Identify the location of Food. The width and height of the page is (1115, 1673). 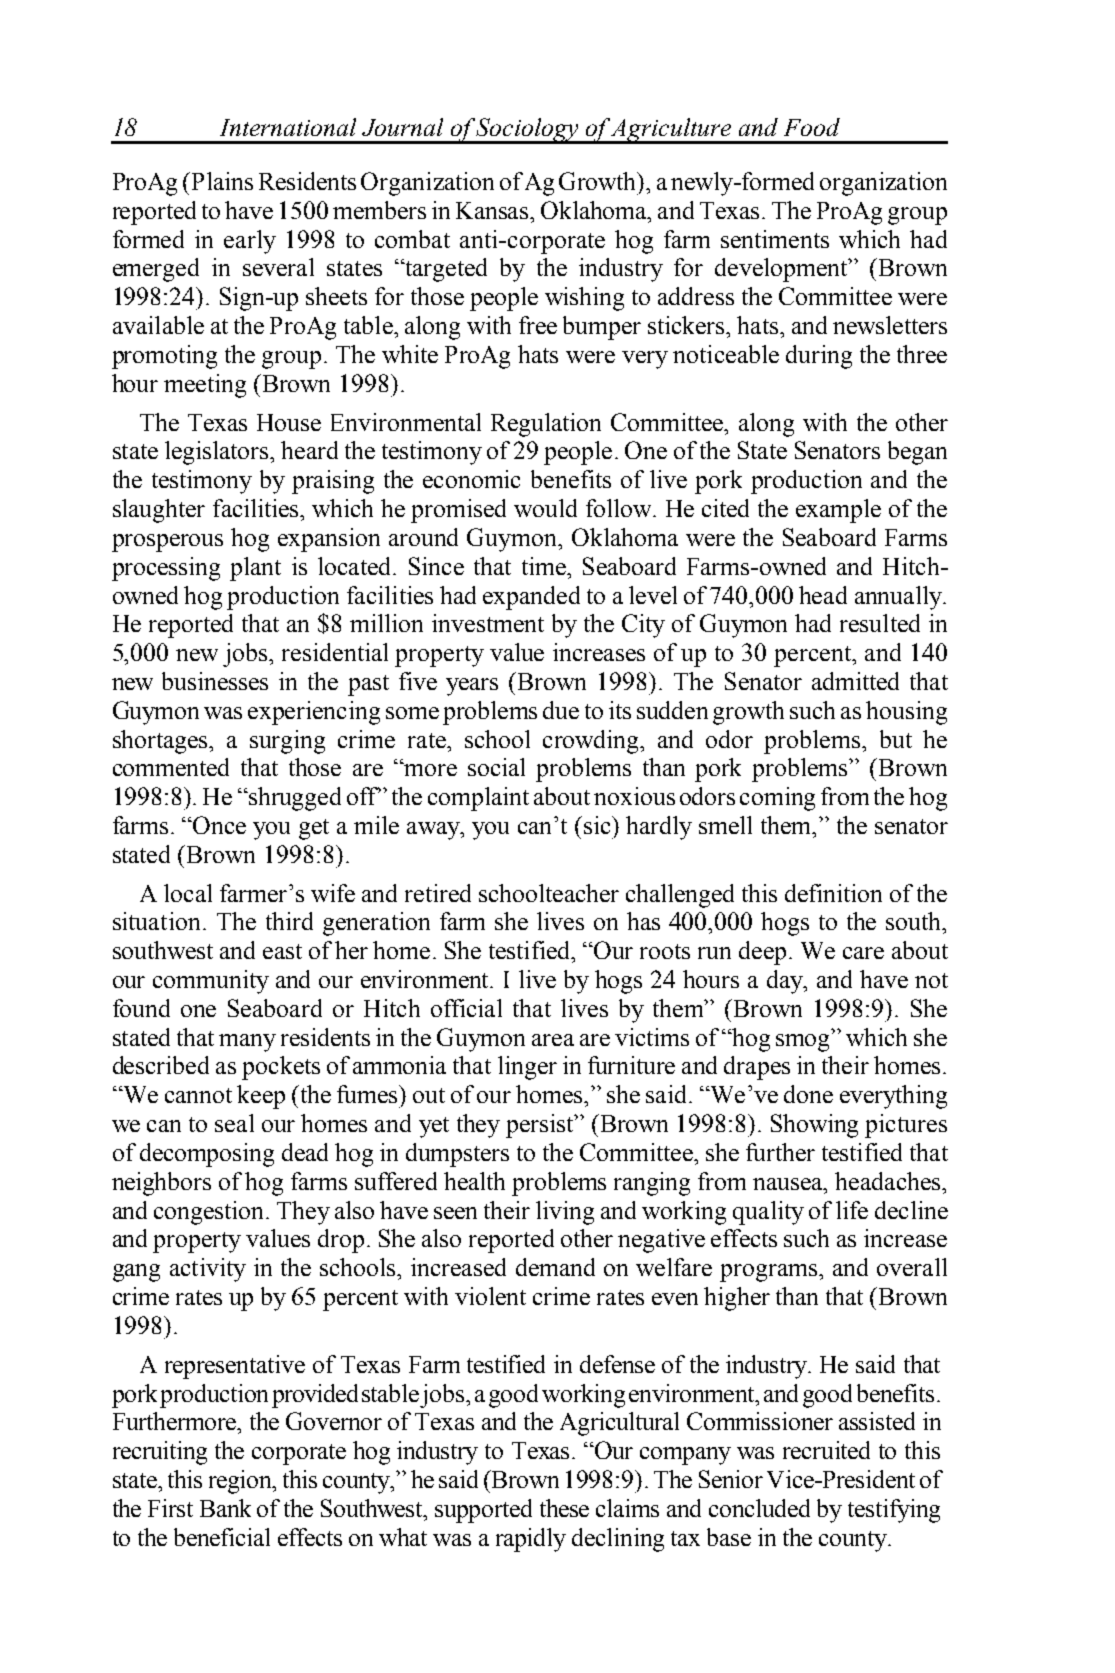
(812, 127).
